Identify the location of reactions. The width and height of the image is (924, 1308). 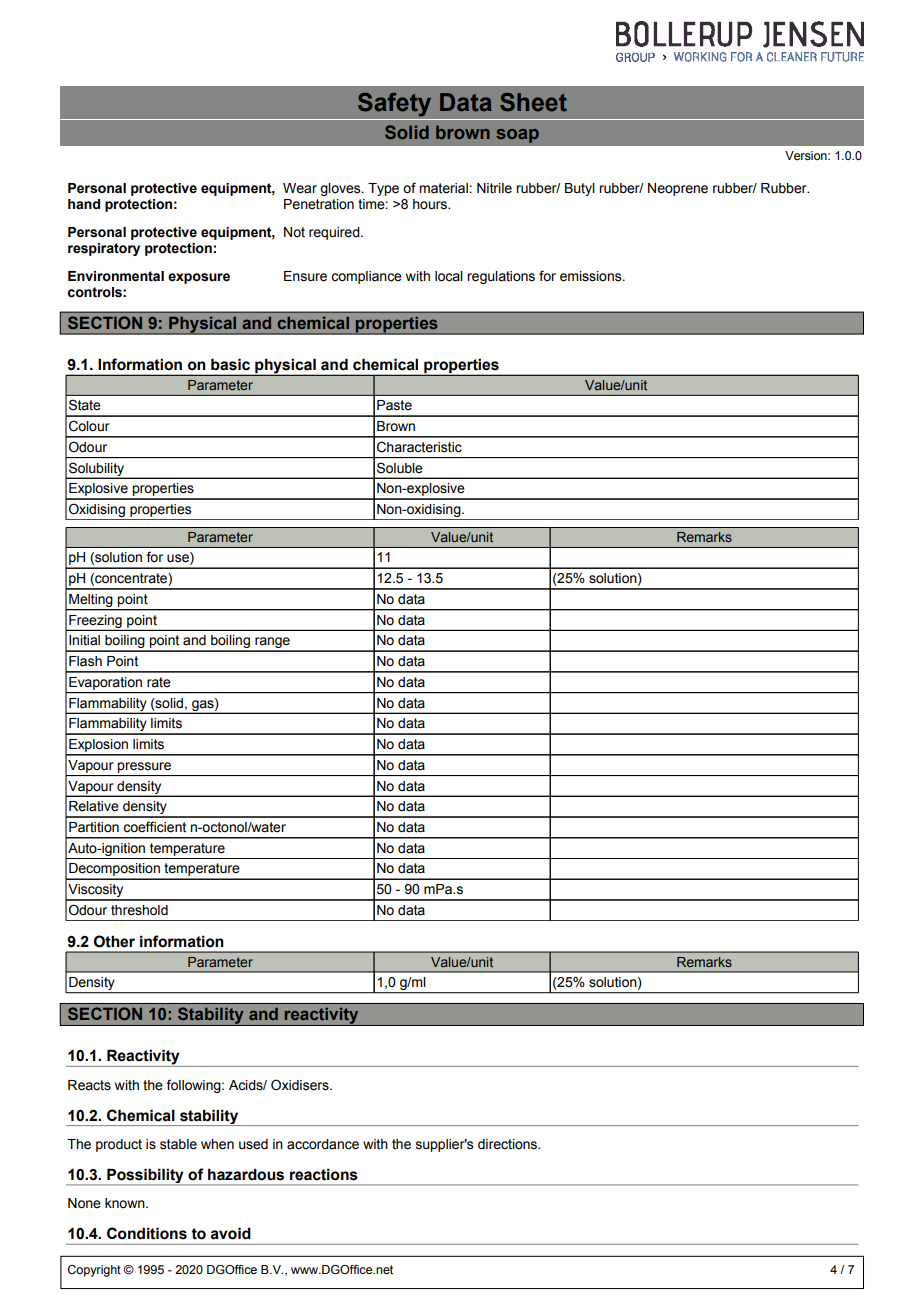
(324, 1174).
